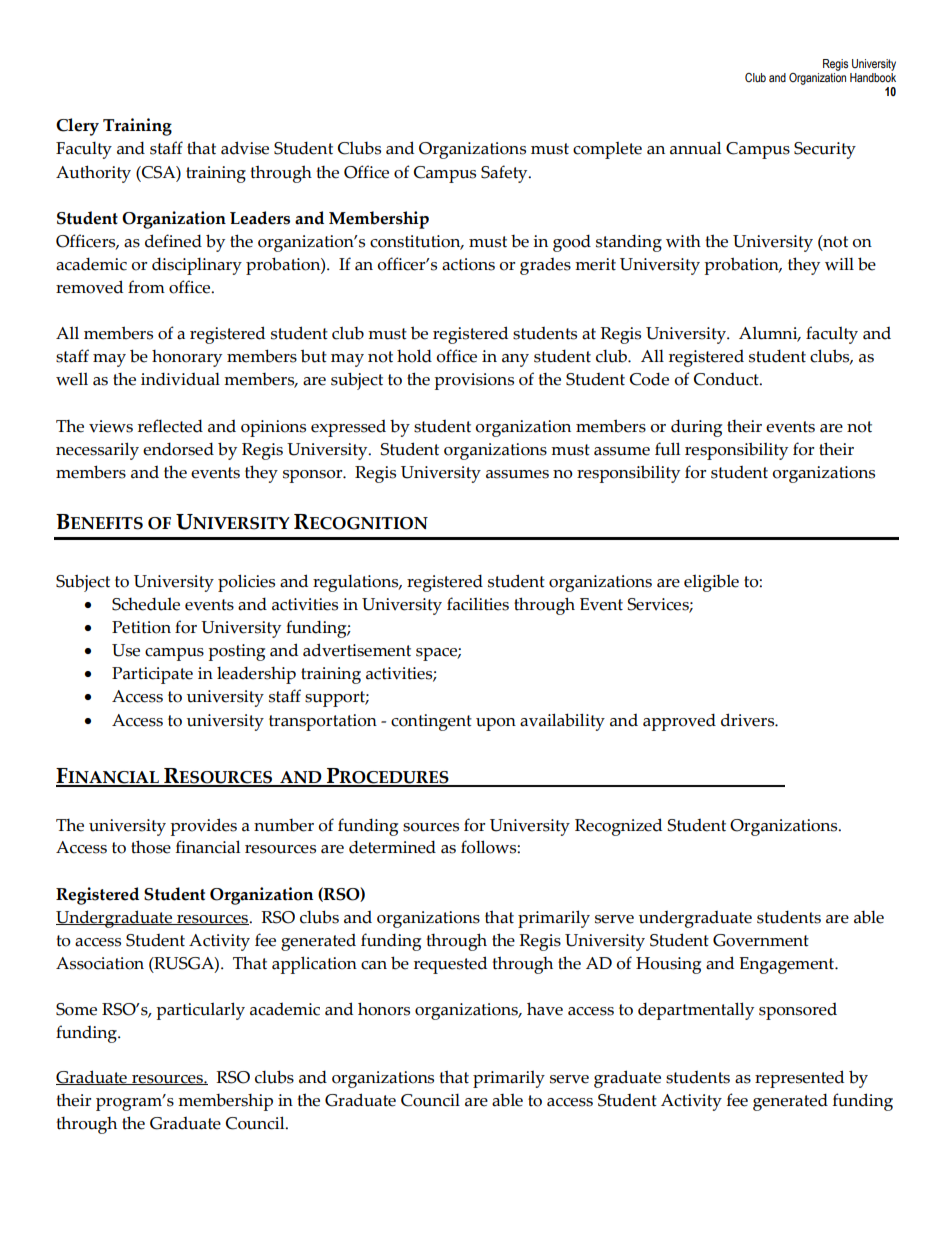  Describe the element at coordinates (496, 724) in the screenshot. I see `upon` at that location.
